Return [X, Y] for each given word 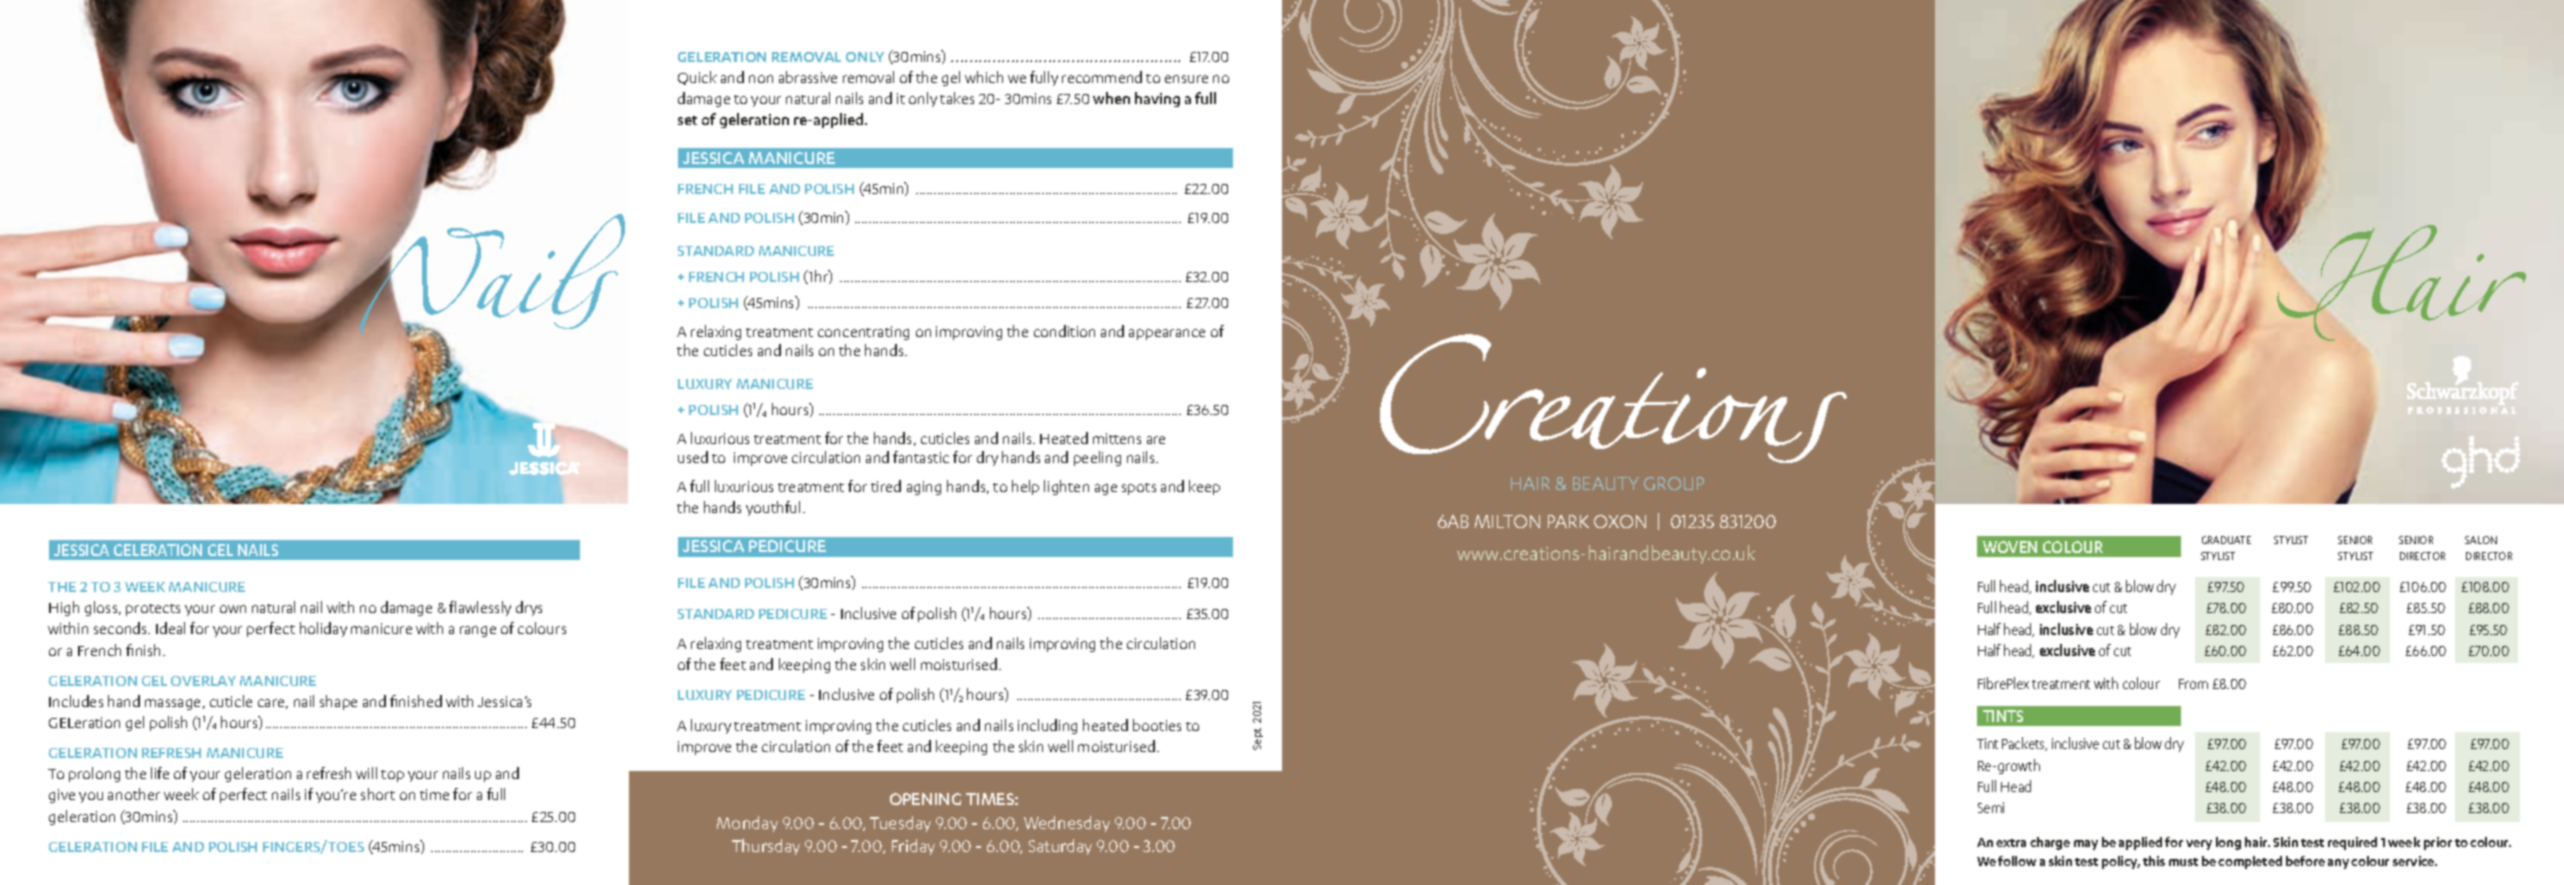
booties [1157, 725]
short [378, 794]
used [693, 457]
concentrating [863, 333]
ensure [1186, 79]
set [687, 120]
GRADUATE [2226, 540]
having [1157, 99]
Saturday [1060, 847]
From [2193, 684]
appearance [1167, 334]
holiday [323, 629]
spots [1139, 489]
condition [1064, 331]
